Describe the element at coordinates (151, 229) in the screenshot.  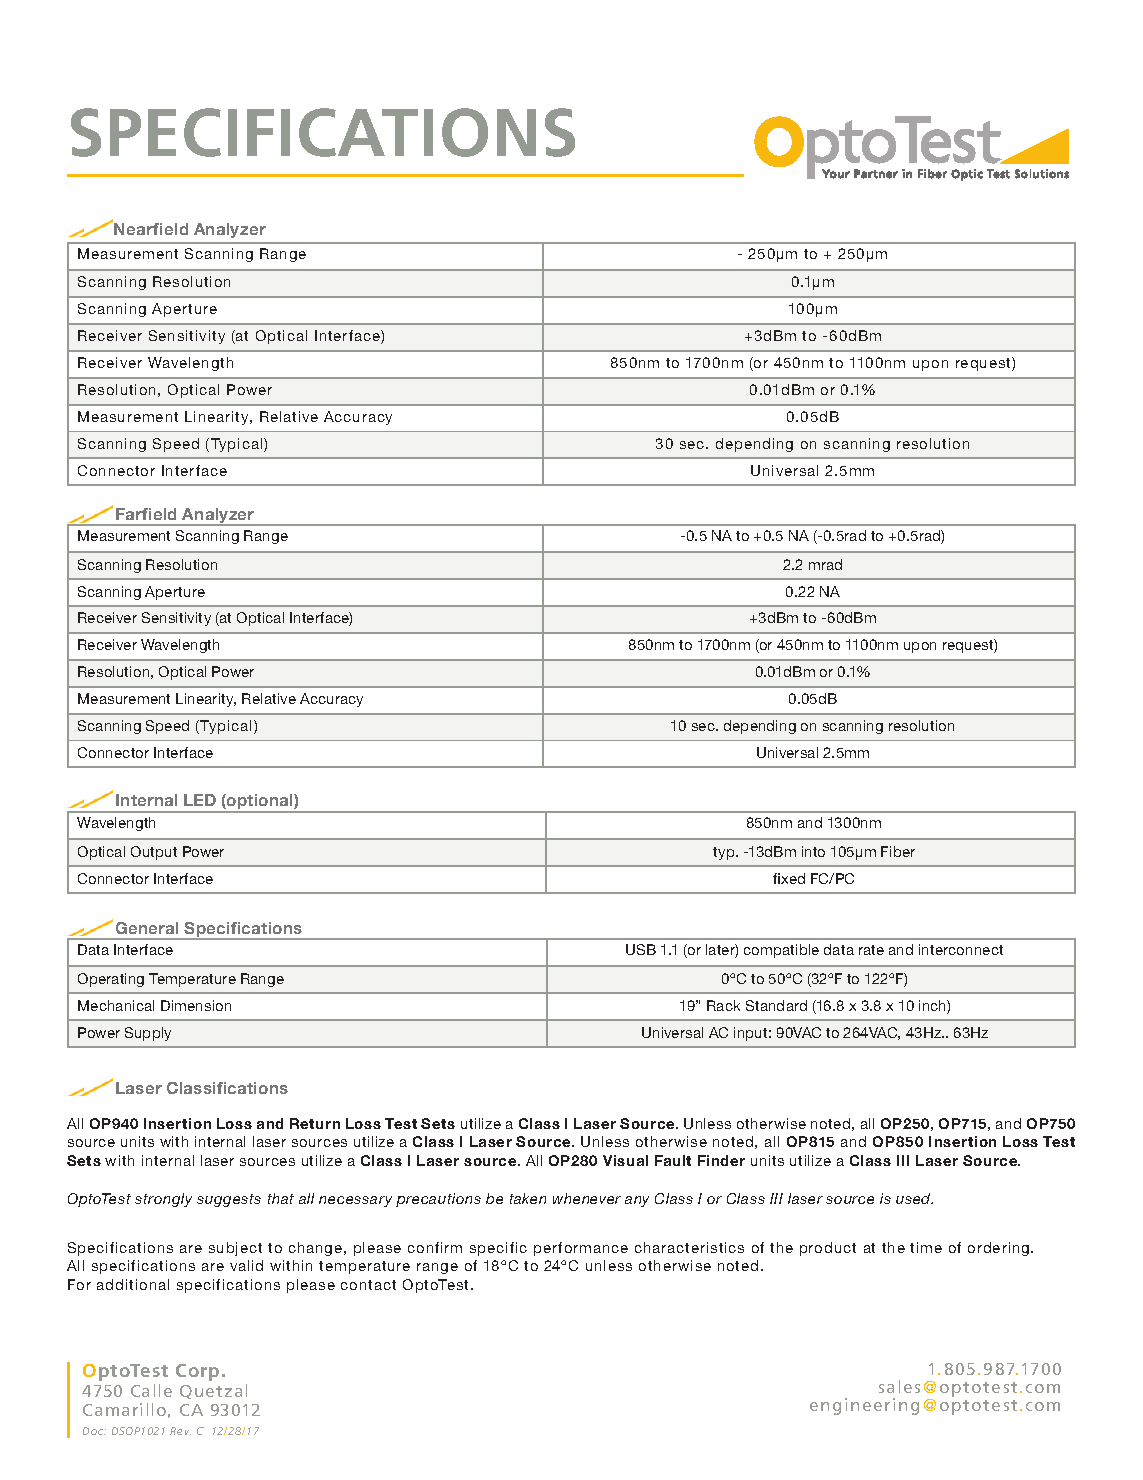
I see `Nearfield` at that location.
